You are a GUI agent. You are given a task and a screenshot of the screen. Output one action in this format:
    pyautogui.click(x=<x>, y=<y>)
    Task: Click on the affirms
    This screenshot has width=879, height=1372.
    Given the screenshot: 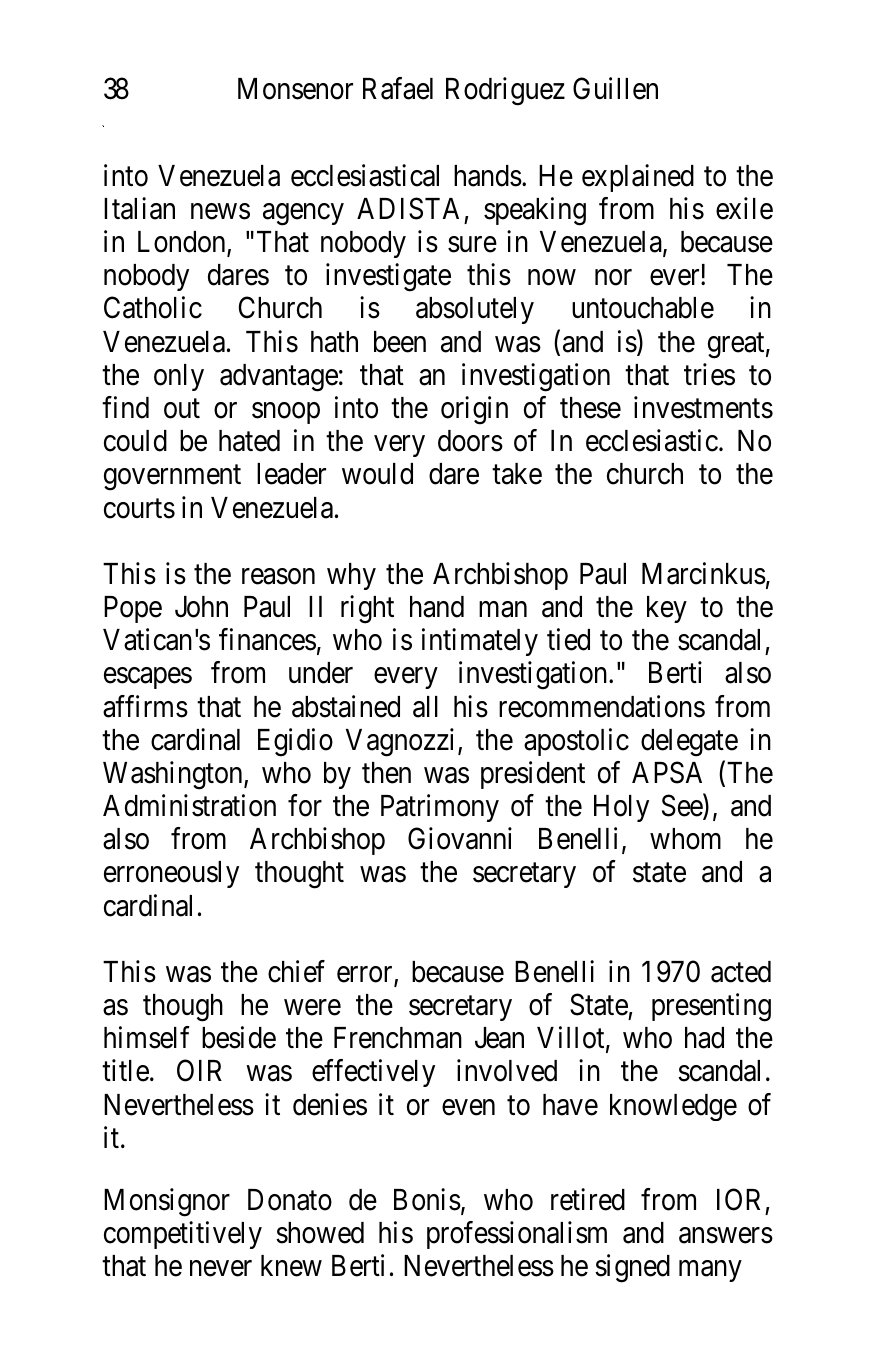 What is the action you would take?
    pyautogui.click(x=145, y=706)
